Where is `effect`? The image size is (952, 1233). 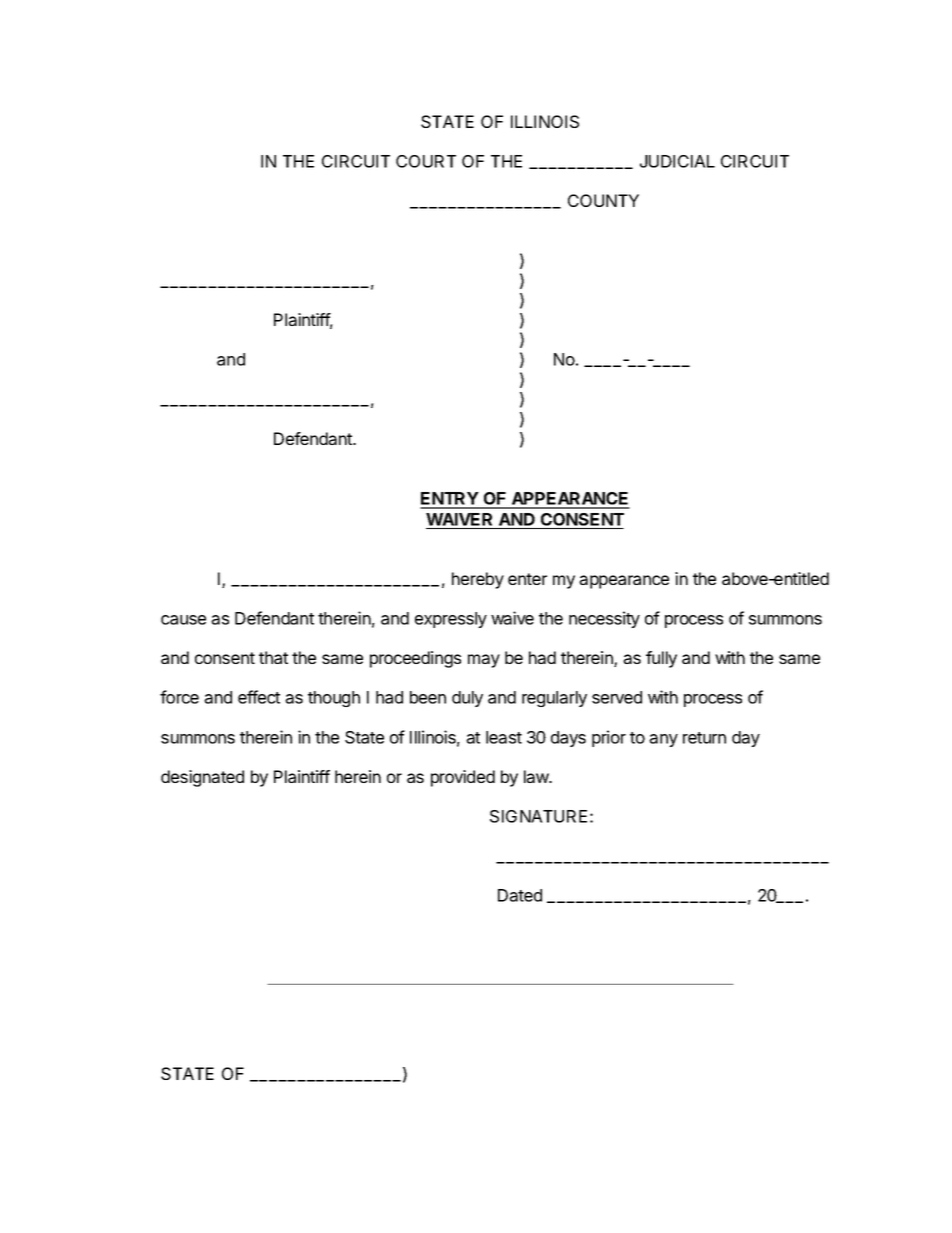
effect is located at coordinates (259, 697).
